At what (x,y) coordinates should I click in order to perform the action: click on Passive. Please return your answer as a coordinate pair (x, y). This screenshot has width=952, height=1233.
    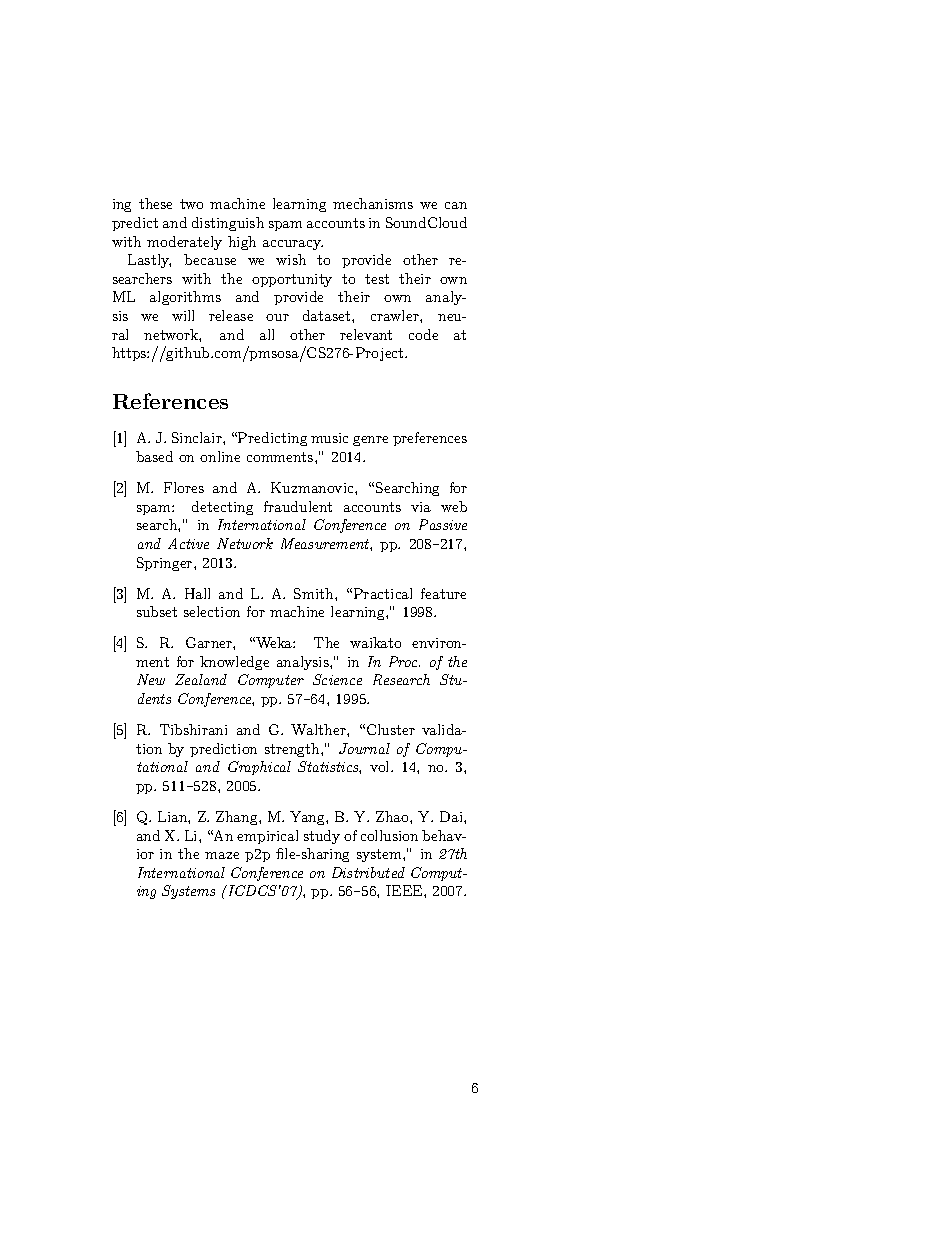
    Looking at the image, I should click on (443, 524).
